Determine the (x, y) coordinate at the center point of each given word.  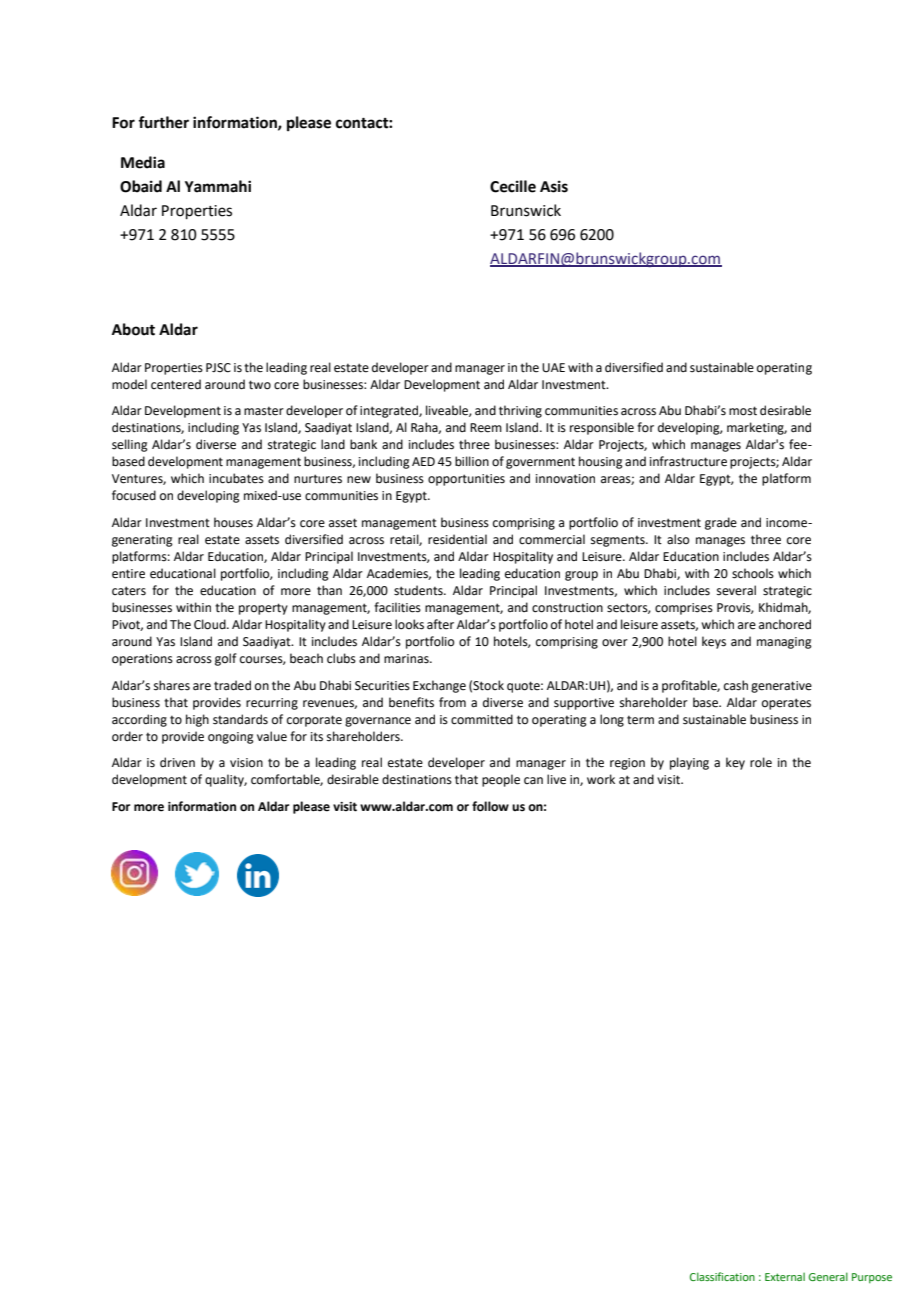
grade (721, 523)
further (163, 122)
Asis (554, 186)
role (761, 762)
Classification (722, 1276)
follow (490, 806)
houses (233, 522)
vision (246, 763)
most (743, 411)
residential (457, 539)
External (785, 1276)
